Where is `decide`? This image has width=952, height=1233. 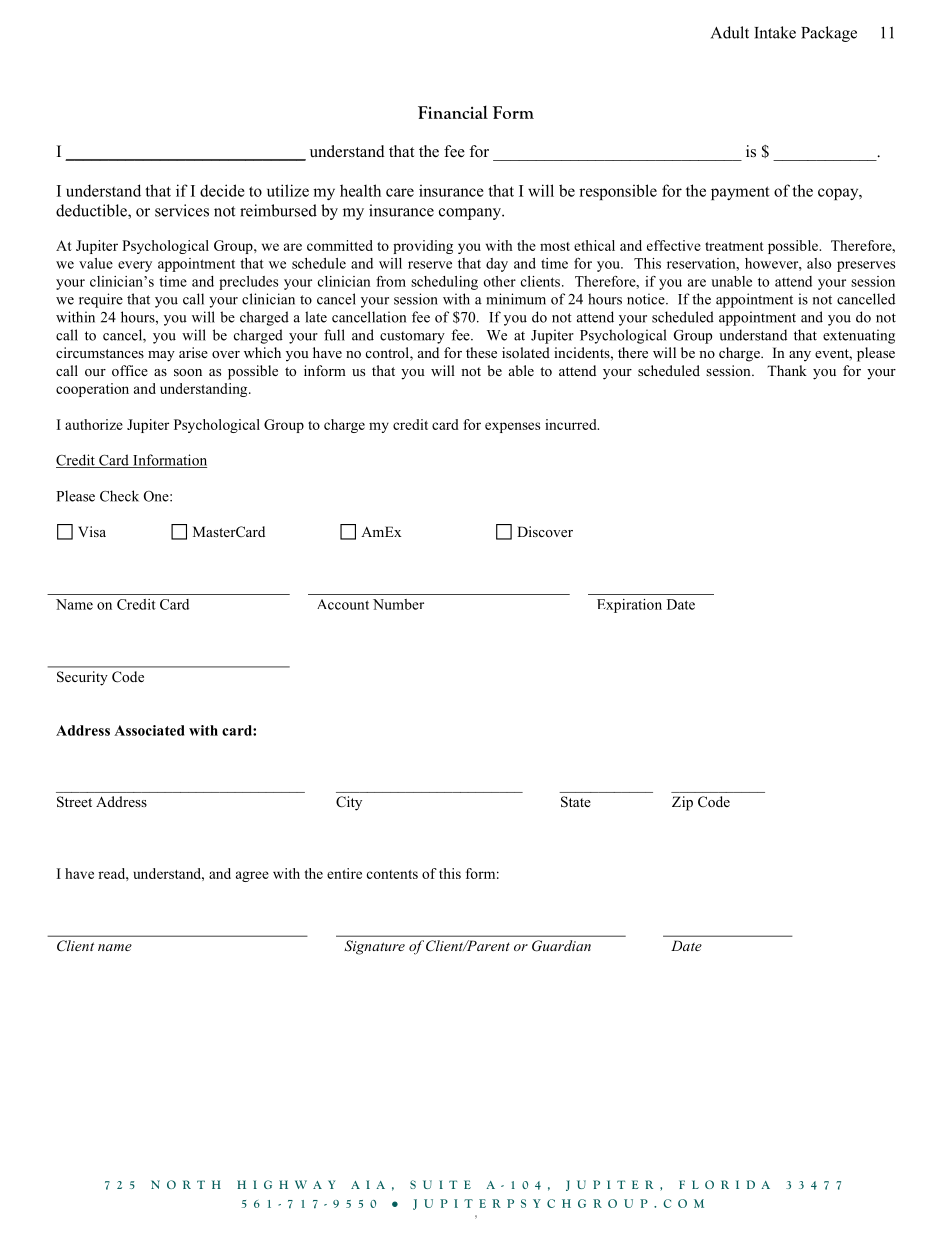
decide is located at coordinates (222, 190).
